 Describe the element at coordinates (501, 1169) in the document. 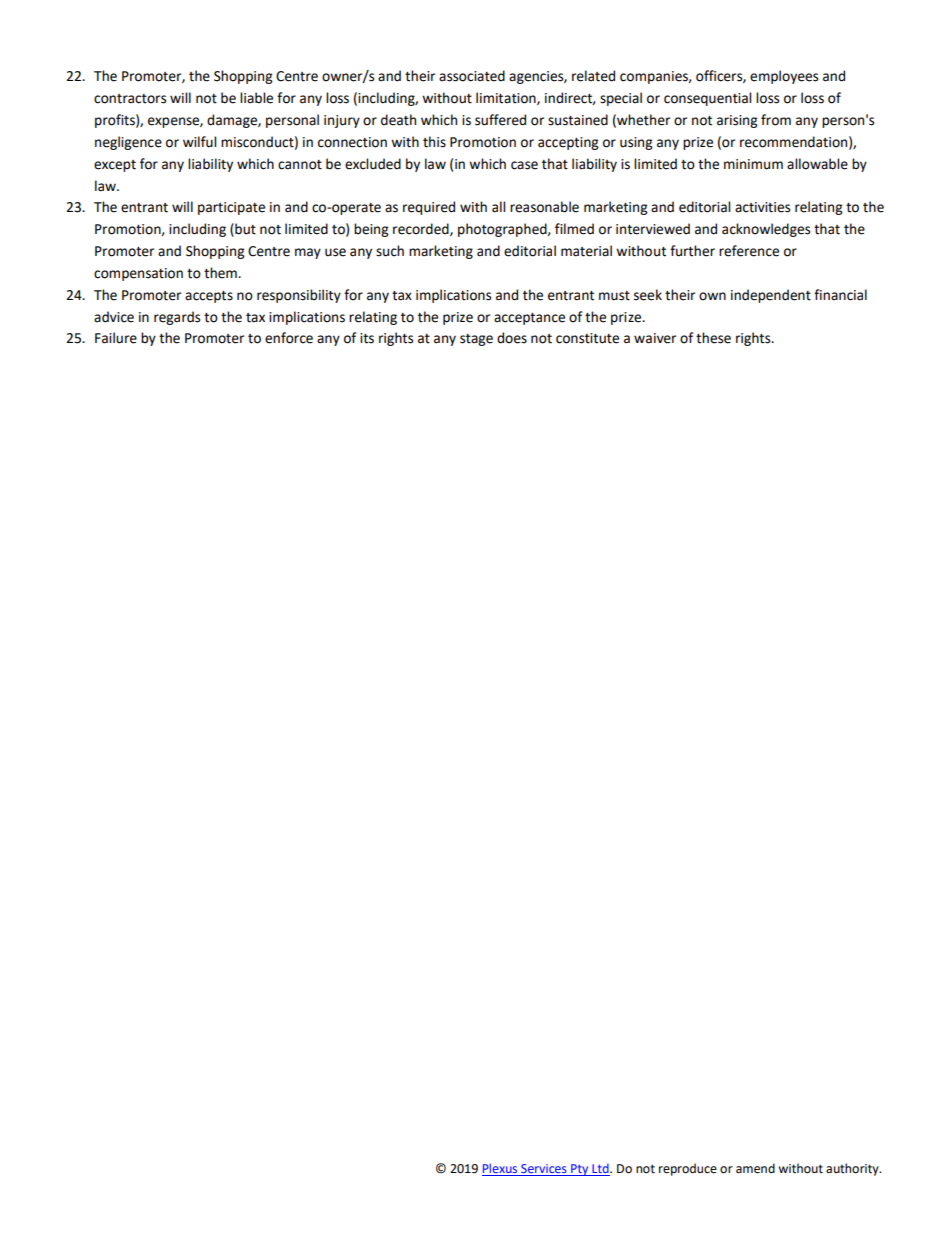

I see `Plexus` at that location.
